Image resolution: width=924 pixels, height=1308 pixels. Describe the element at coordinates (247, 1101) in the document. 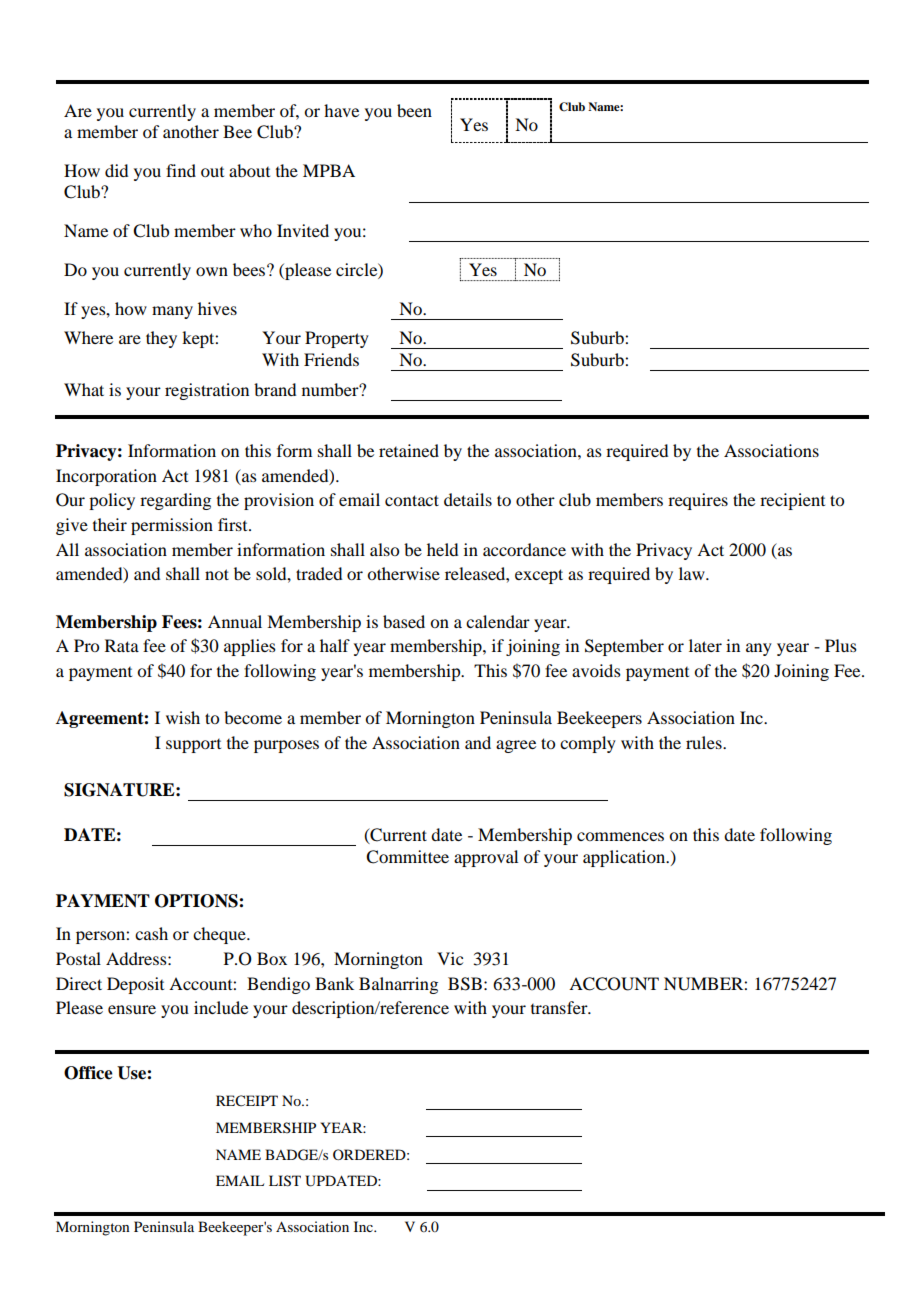

I see `RECEIPT` at that location.
